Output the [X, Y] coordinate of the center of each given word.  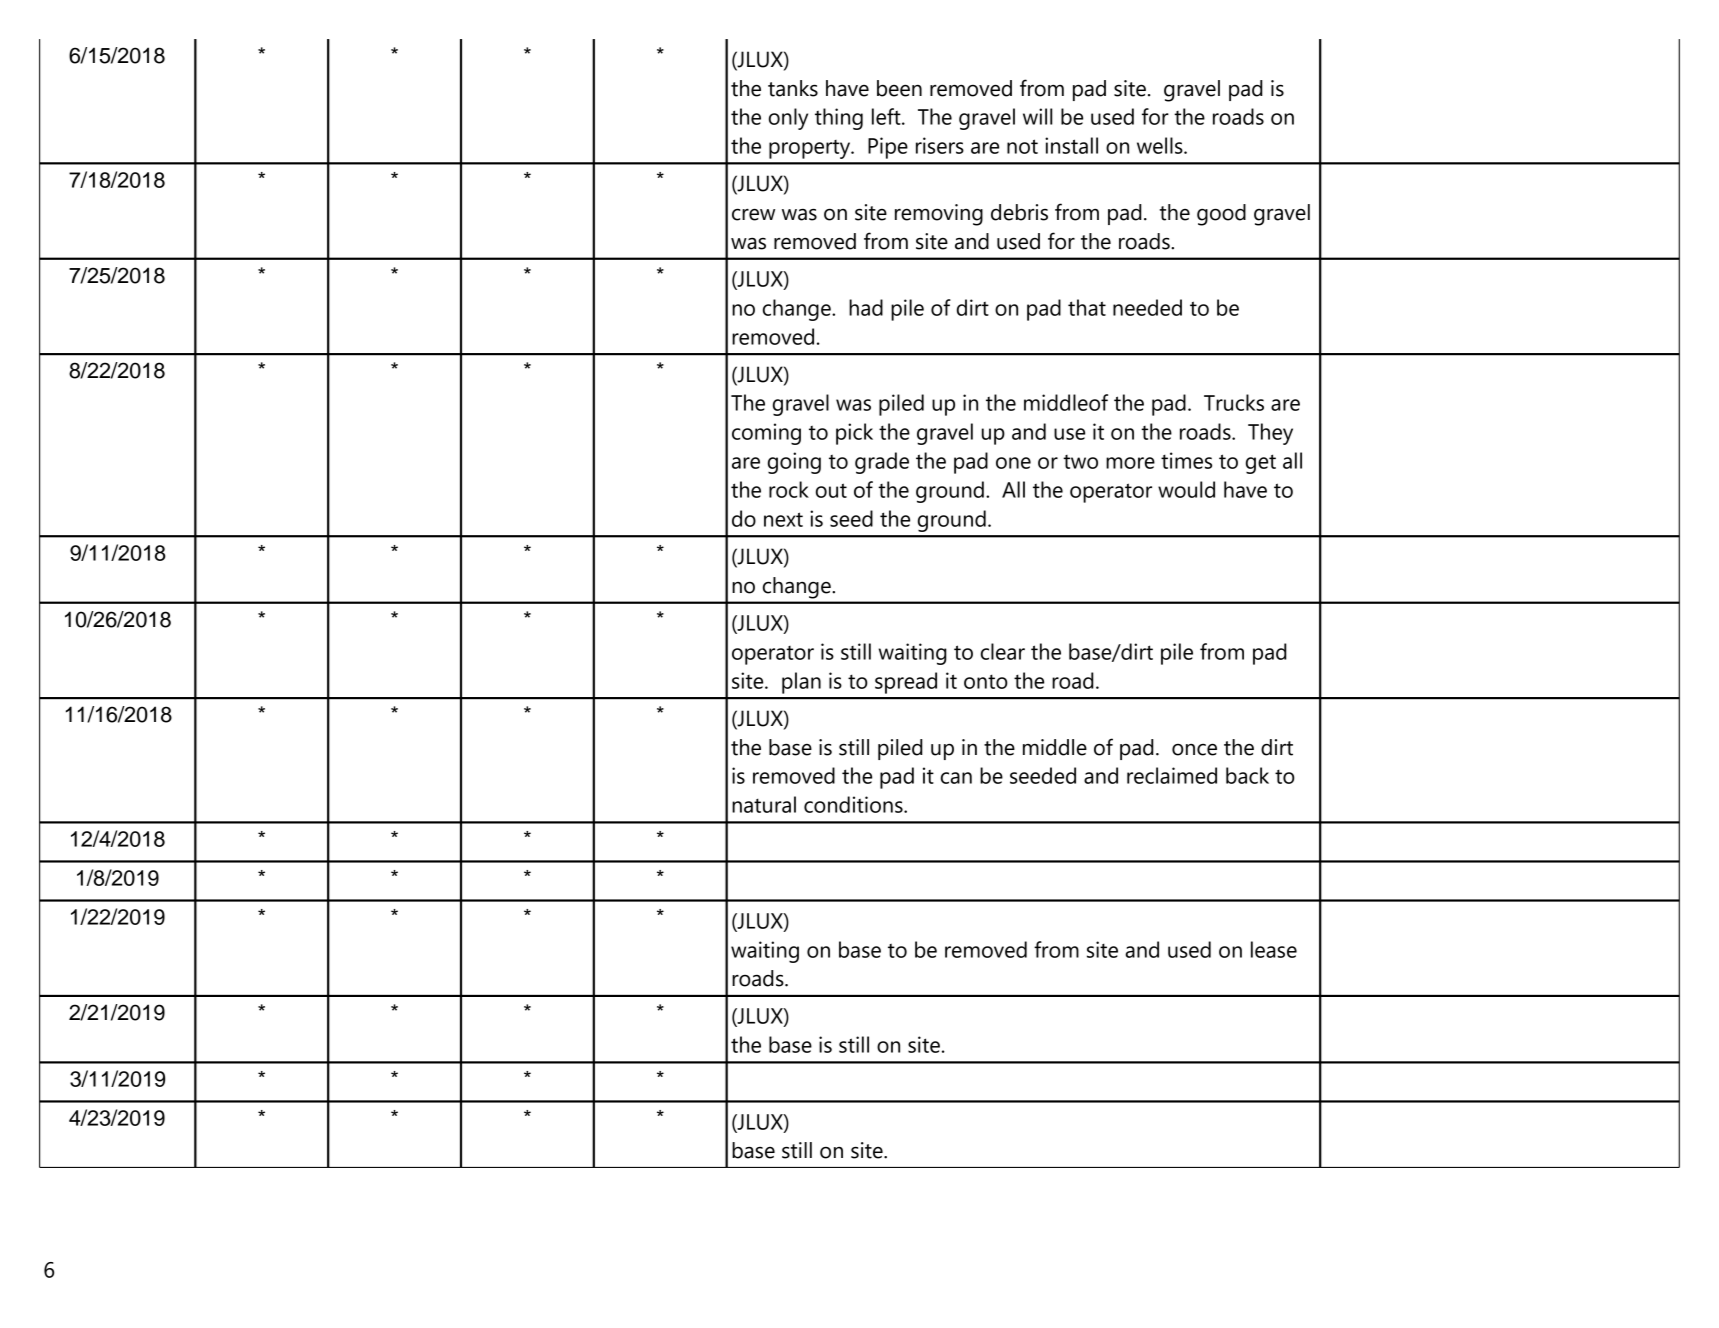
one [1013, 463]
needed [1147, 307]
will [1037, 116]
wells [1161, 145]
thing [839, 119]
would [1186, 489]
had [866, 307]
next [783, 519]
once [1194, 750]
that [1087, 307]
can [956, 778]
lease [1274, 949]
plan [801, 683]
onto [986, 682]
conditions [854, 804]
